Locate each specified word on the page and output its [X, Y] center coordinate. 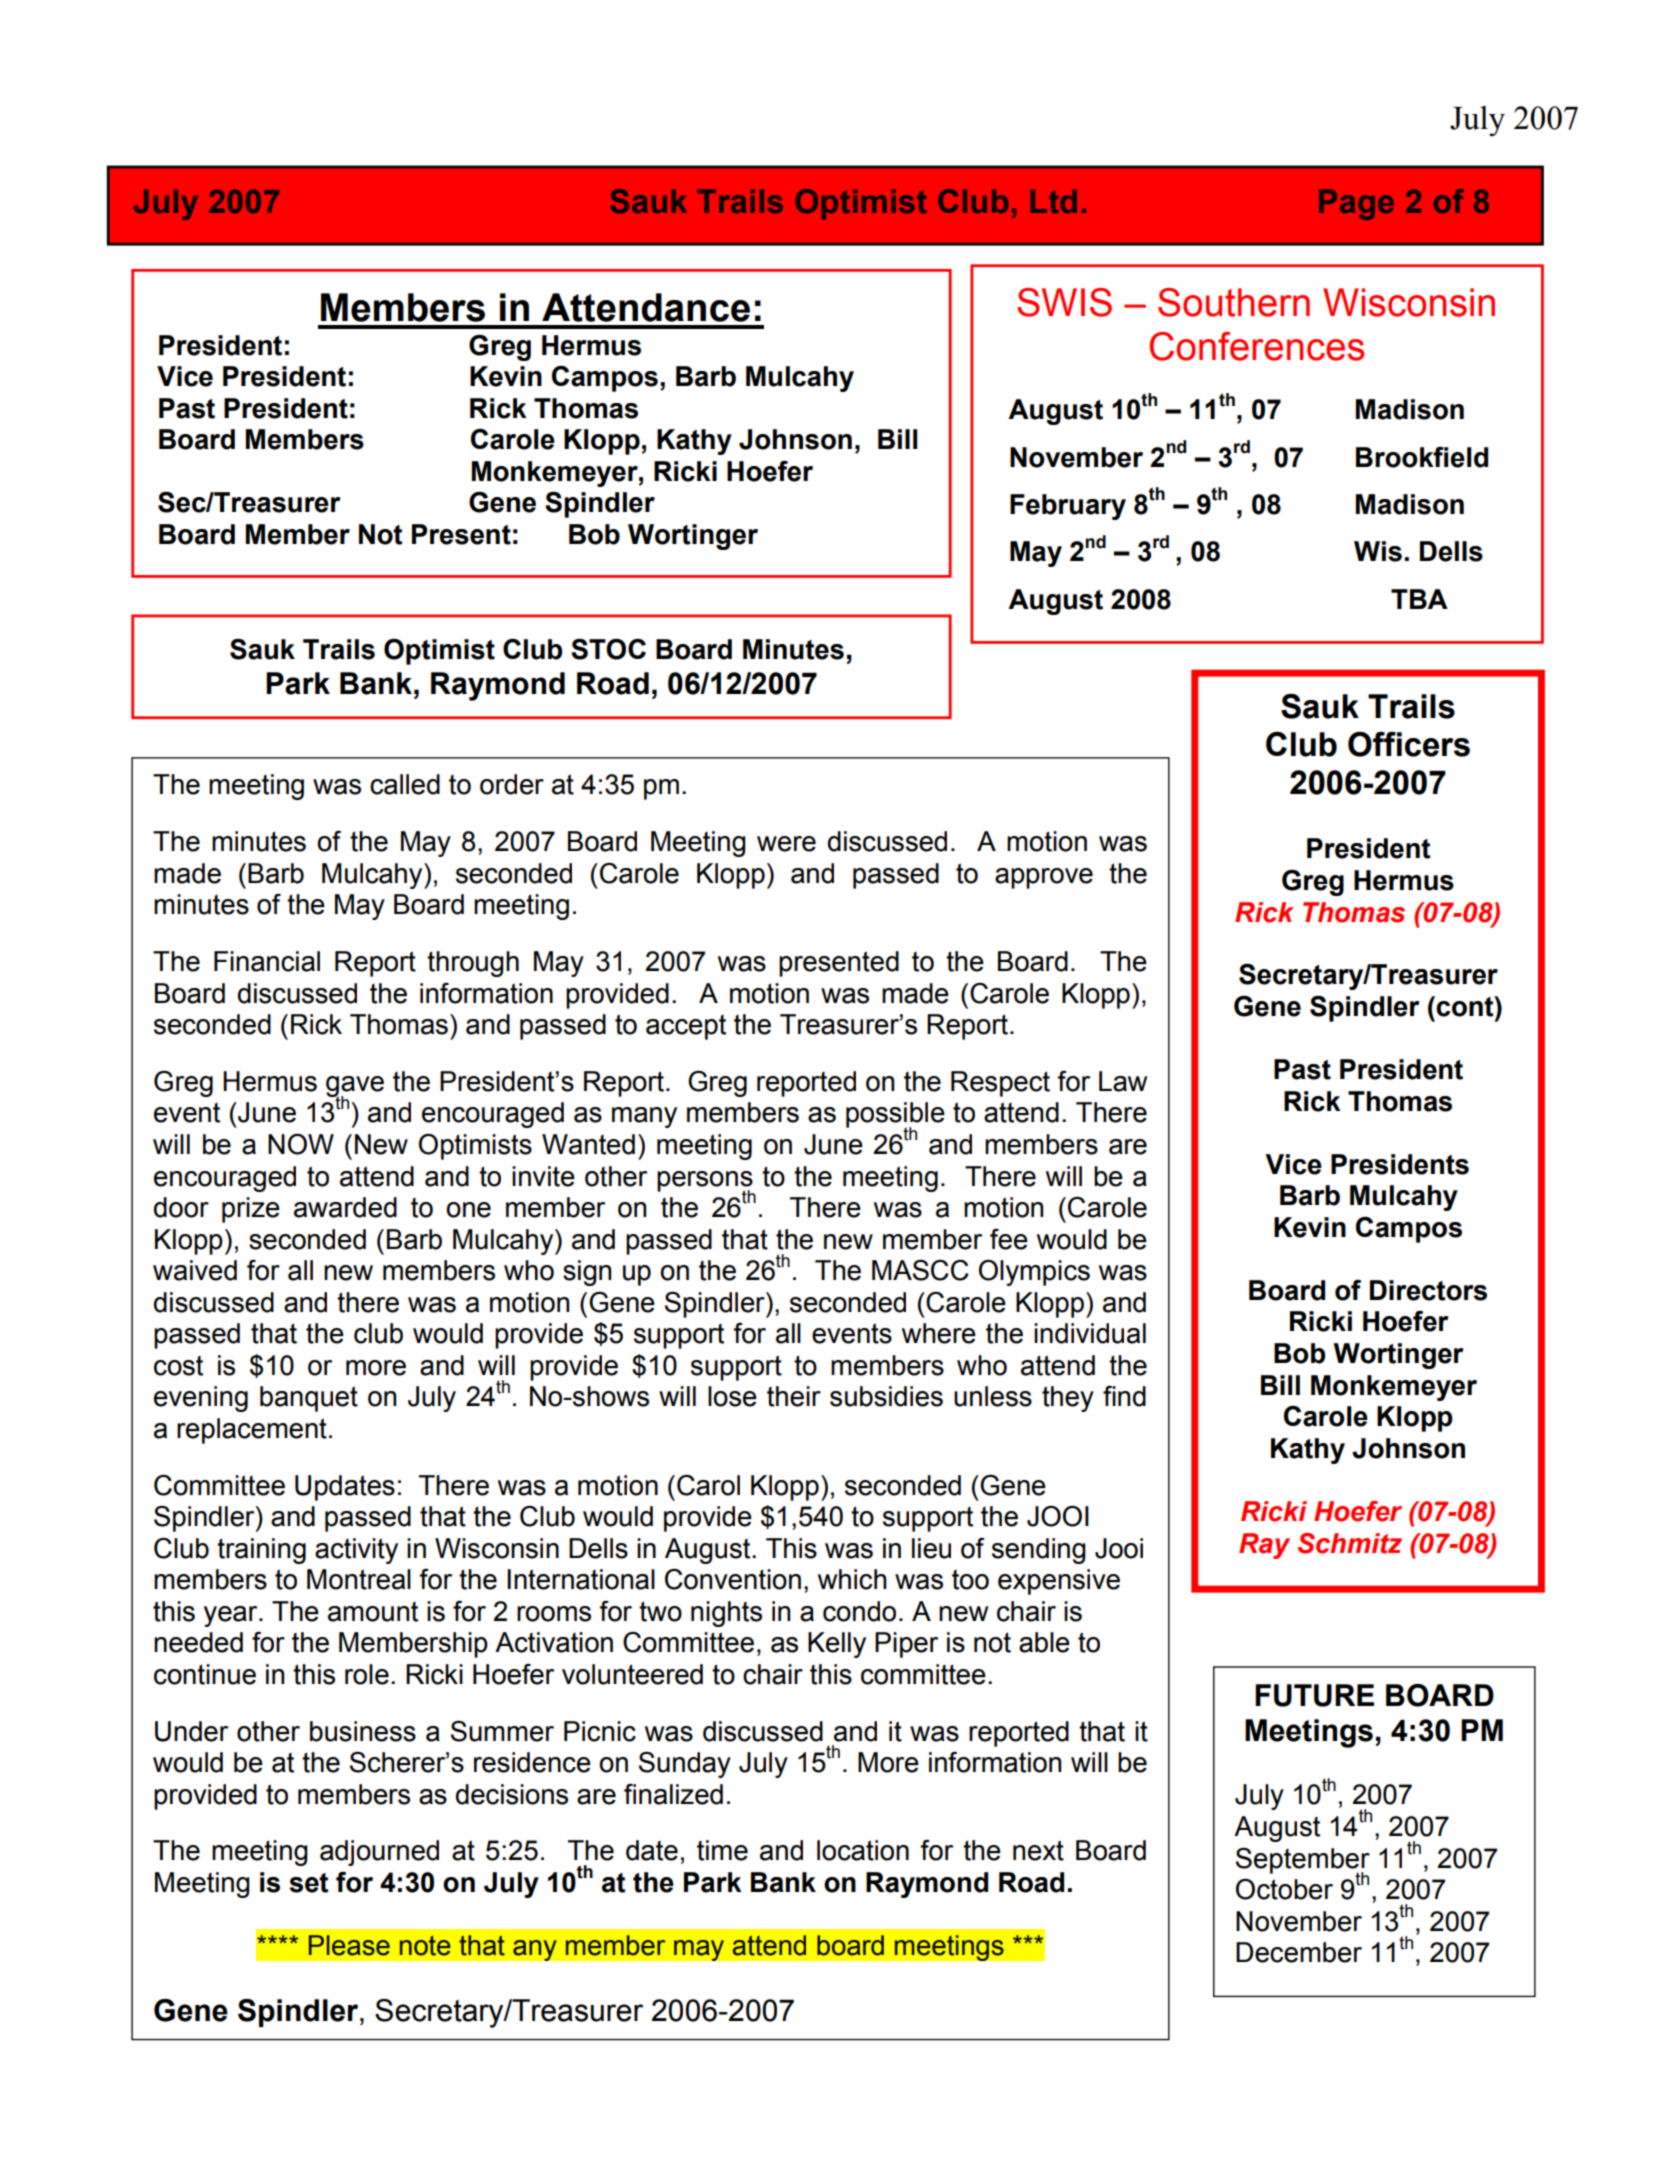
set [309, 1883]
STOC [608, 649]
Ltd [1054, 201]
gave [355, 1087]
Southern [1234, 302]
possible [895, 1116]
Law [1123, 1081]
